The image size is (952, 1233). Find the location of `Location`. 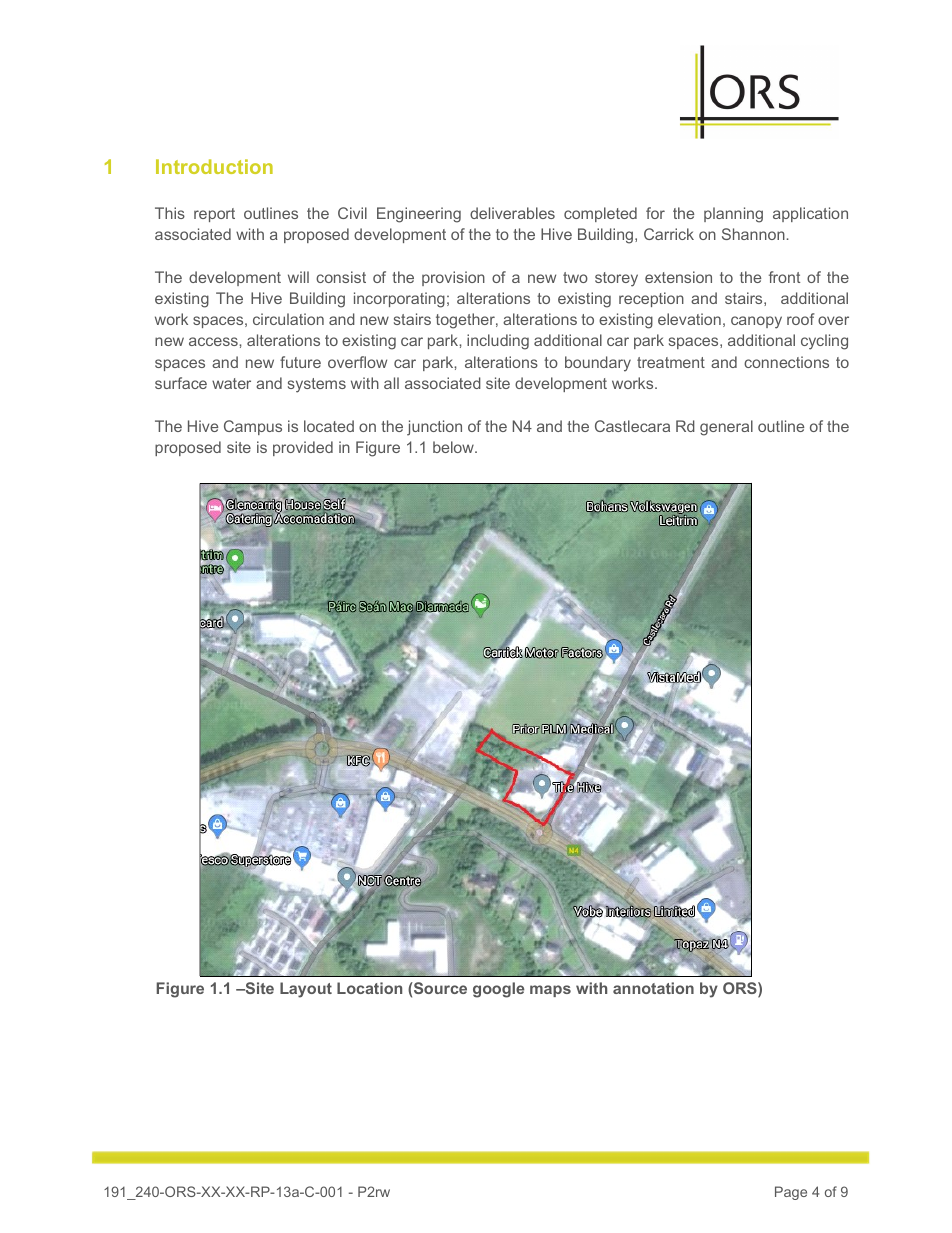

Location is located at coordinates (369, 988).
